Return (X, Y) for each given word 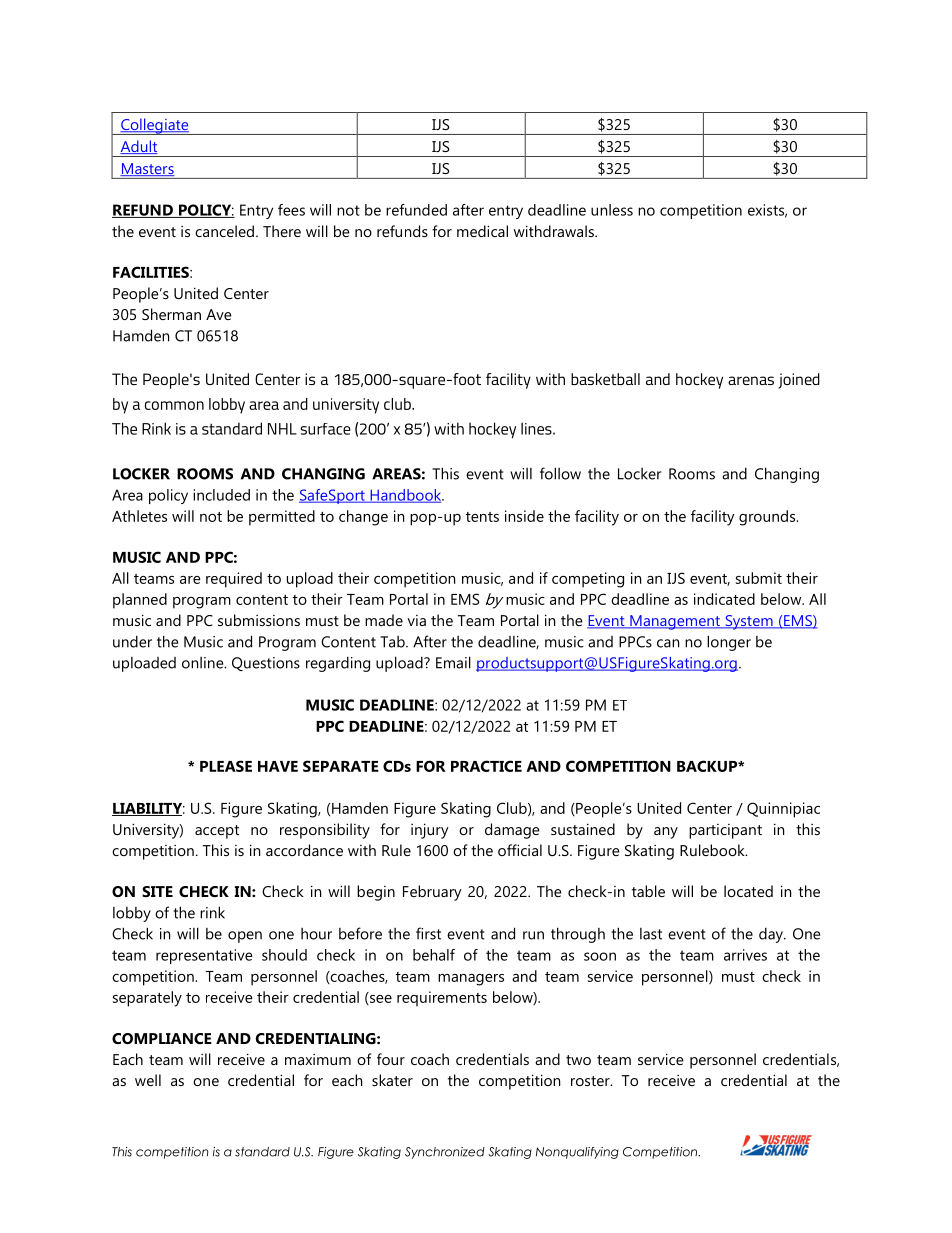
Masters (147, 169)
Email (453, 662)
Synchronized (445, 1153)
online (204, 663)
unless (612, 210)
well (148, 1080)
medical (482, 231)
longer (729, 643)
